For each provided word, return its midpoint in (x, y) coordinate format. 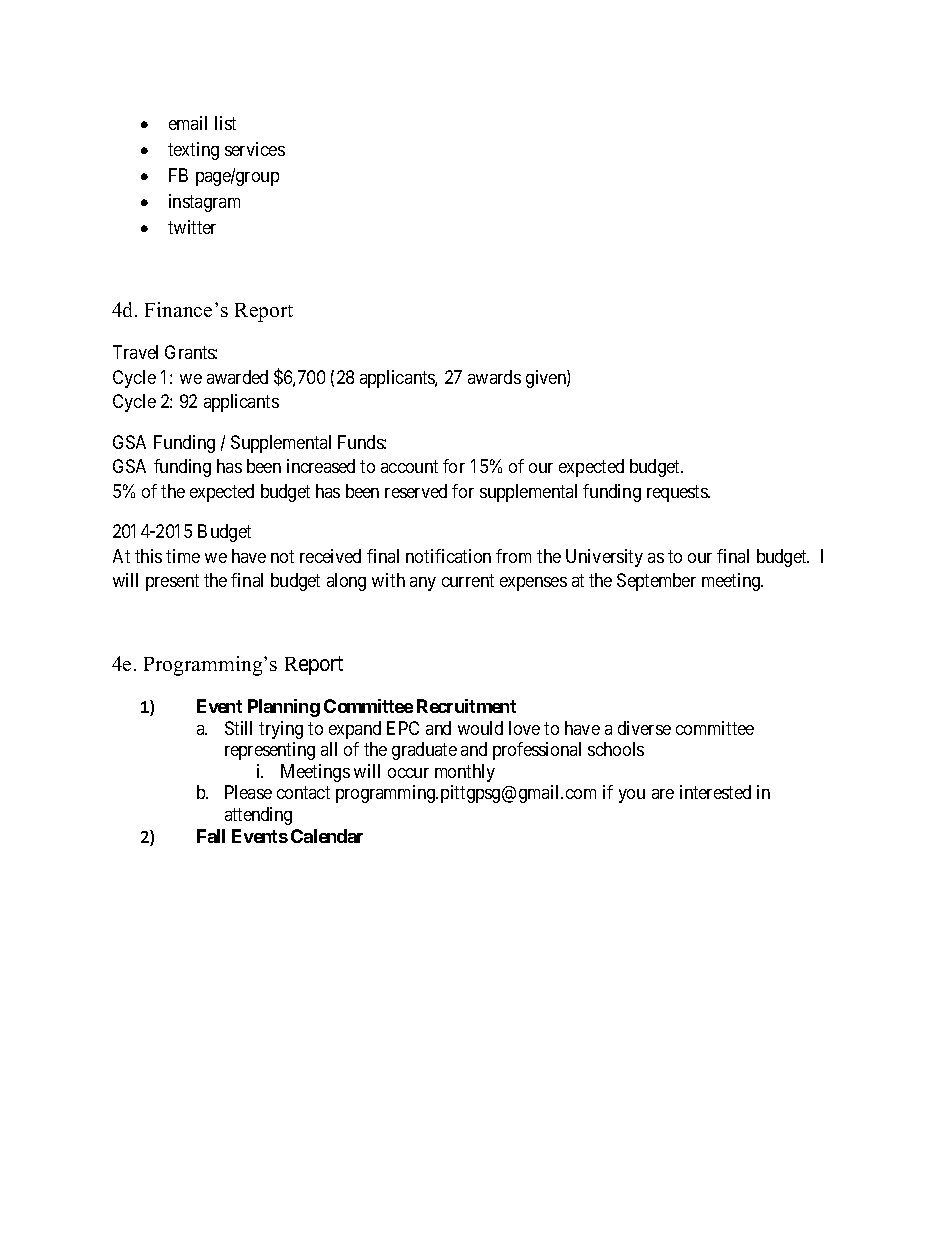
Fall (211, 836)
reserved (416, 491)
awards (494, 377)
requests (678, 493)
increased (321, 466)
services (255, 149)
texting (193, 151)
